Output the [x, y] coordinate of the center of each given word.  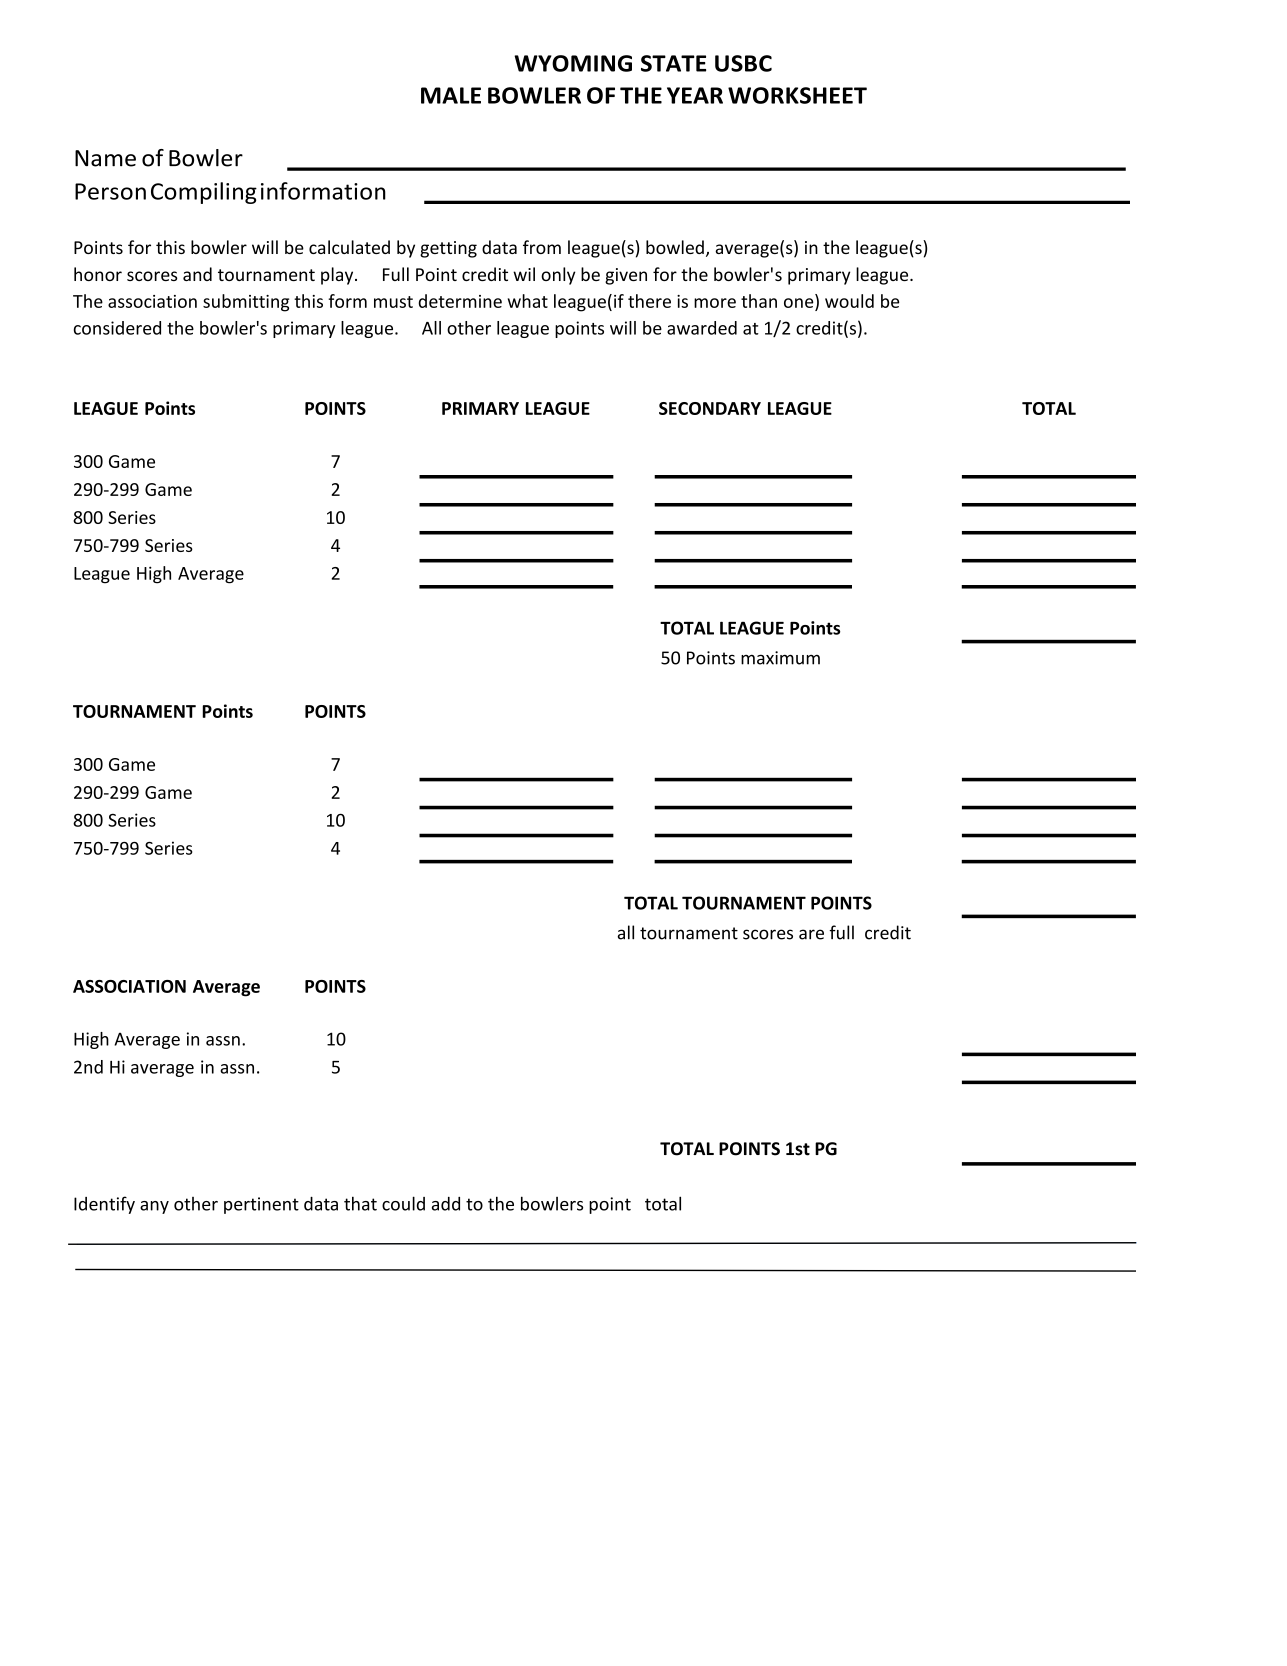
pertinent [261, 1205]
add [446, 1204]
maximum [780, 658]
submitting [246, 303]
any [154, 1207]
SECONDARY [710, 408]
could [403, 1203]
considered [117, 328]
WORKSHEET [797, 95]
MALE [451, 95]
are [811, 934]
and [197, 274]
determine [460, 301]
